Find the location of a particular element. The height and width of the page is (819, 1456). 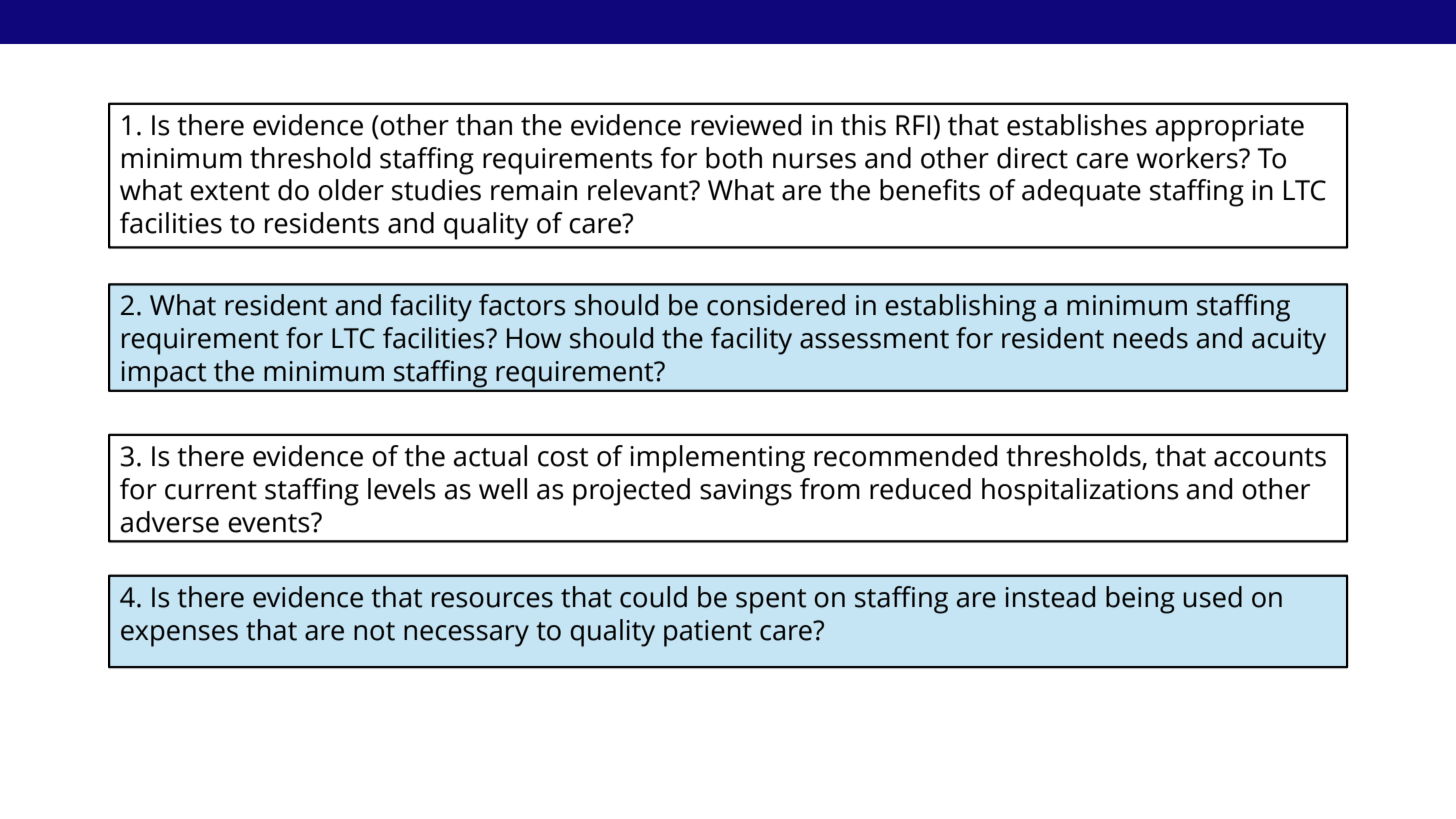

patient is located at coordinates (708, 633).
